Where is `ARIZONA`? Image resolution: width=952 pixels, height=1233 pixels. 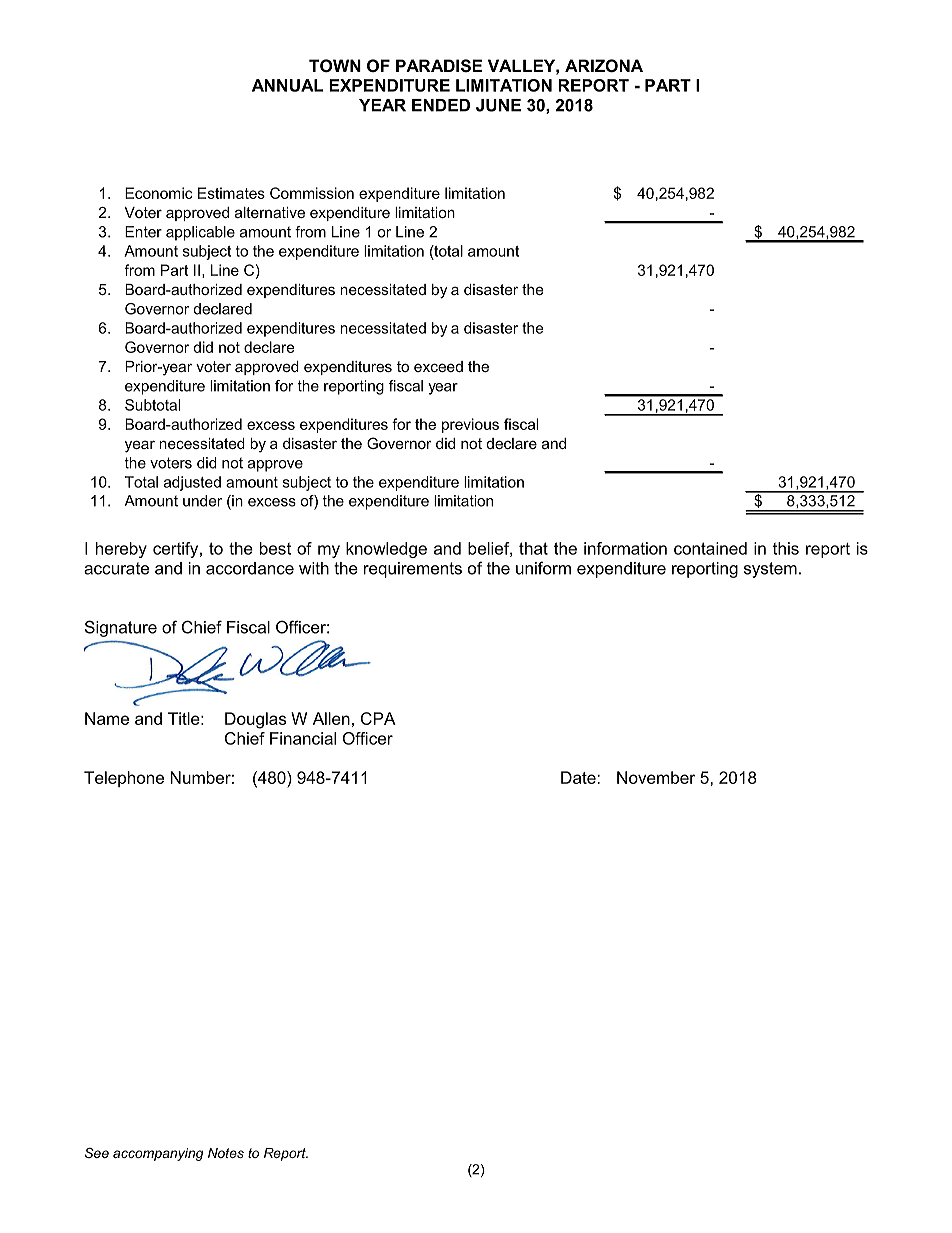 ARIZONA is located at coordinates (604, 65).
